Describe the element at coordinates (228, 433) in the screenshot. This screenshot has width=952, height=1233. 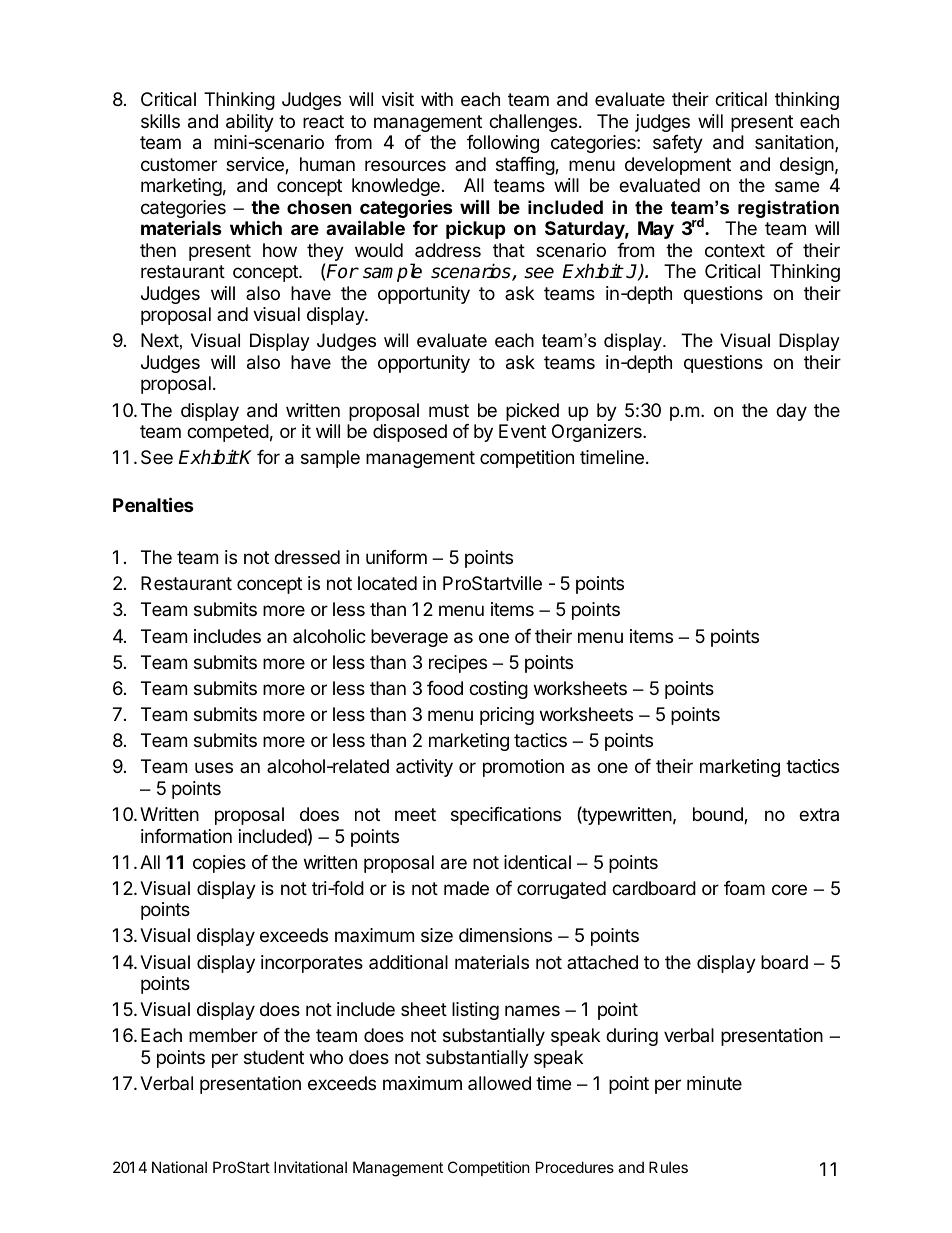
I see `competed` at that location.
